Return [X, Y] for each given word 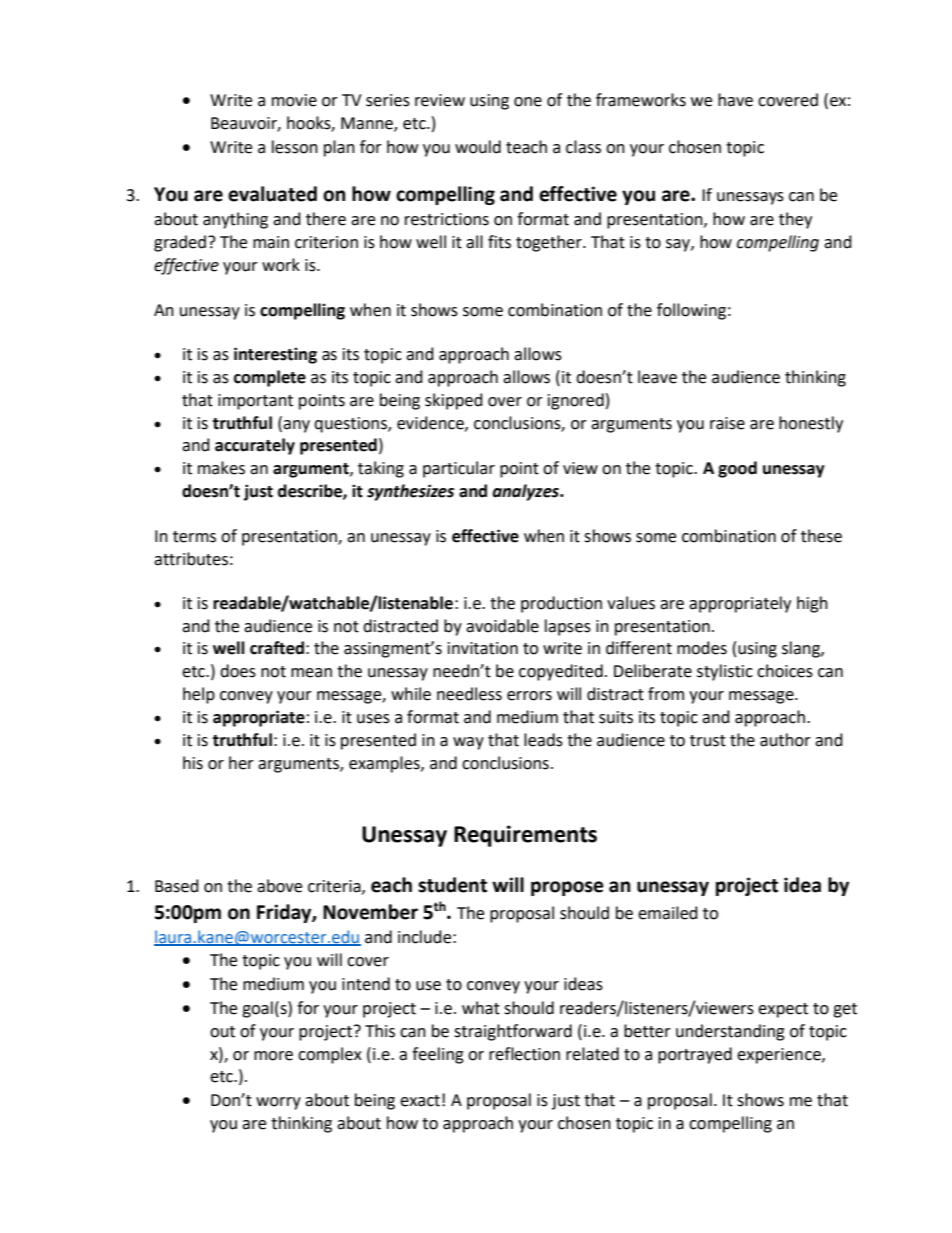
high [812, 604]
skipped [454, 401]
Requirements [525, 836]
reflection [524, 1054]
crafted [277, 648]
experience [780, 1056]
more [273, 1056]
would [478, 147]
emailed [668, 913]
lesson [295, 147]
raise [727, 423]
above [279, 886]
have [735, 100]
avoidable [502, 626]
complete [270, 378]
